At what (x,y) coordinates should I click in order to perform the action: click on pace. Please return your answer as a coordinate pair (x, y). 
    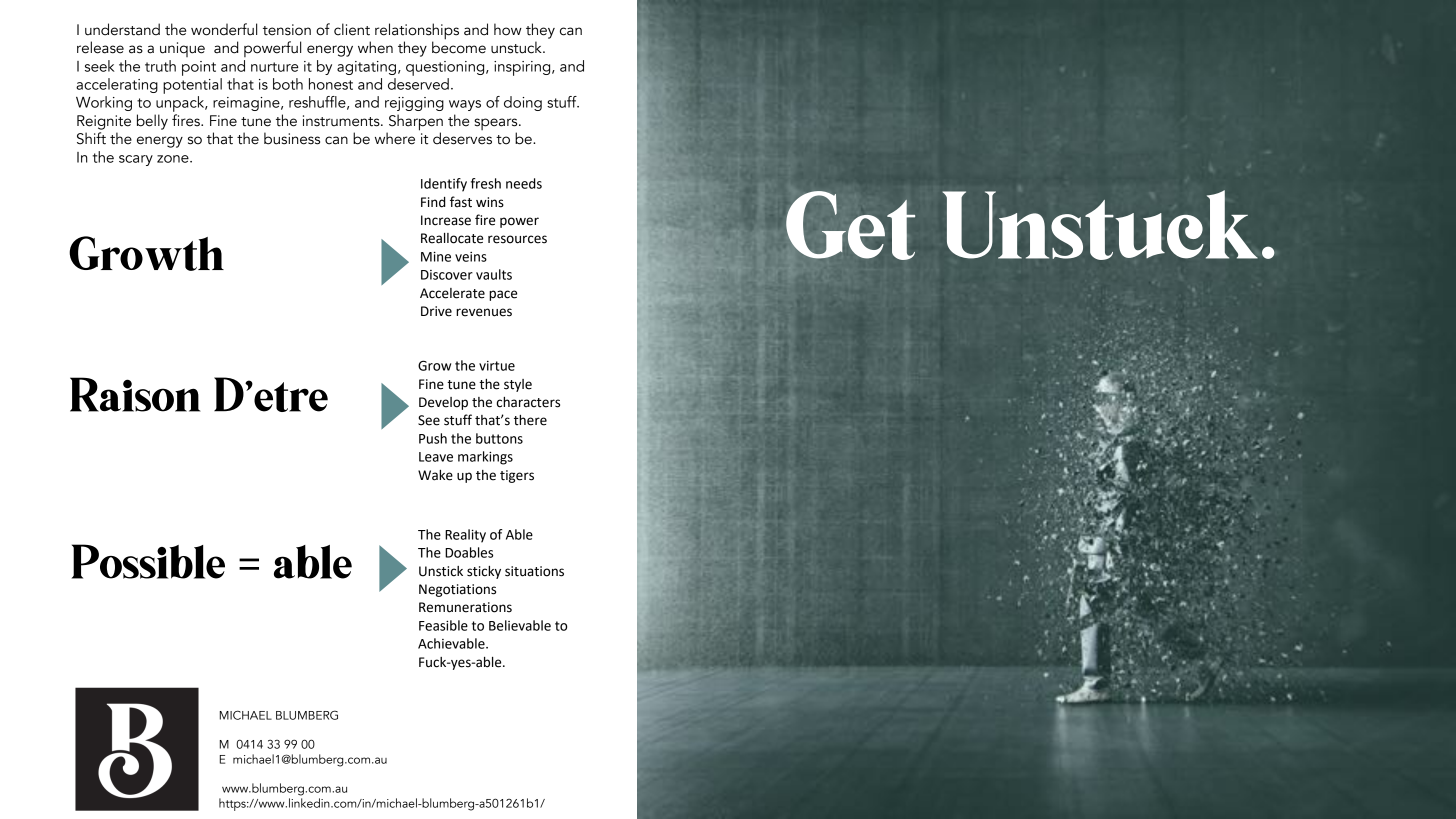
    Looking at the image, I should click on (503, 295).
